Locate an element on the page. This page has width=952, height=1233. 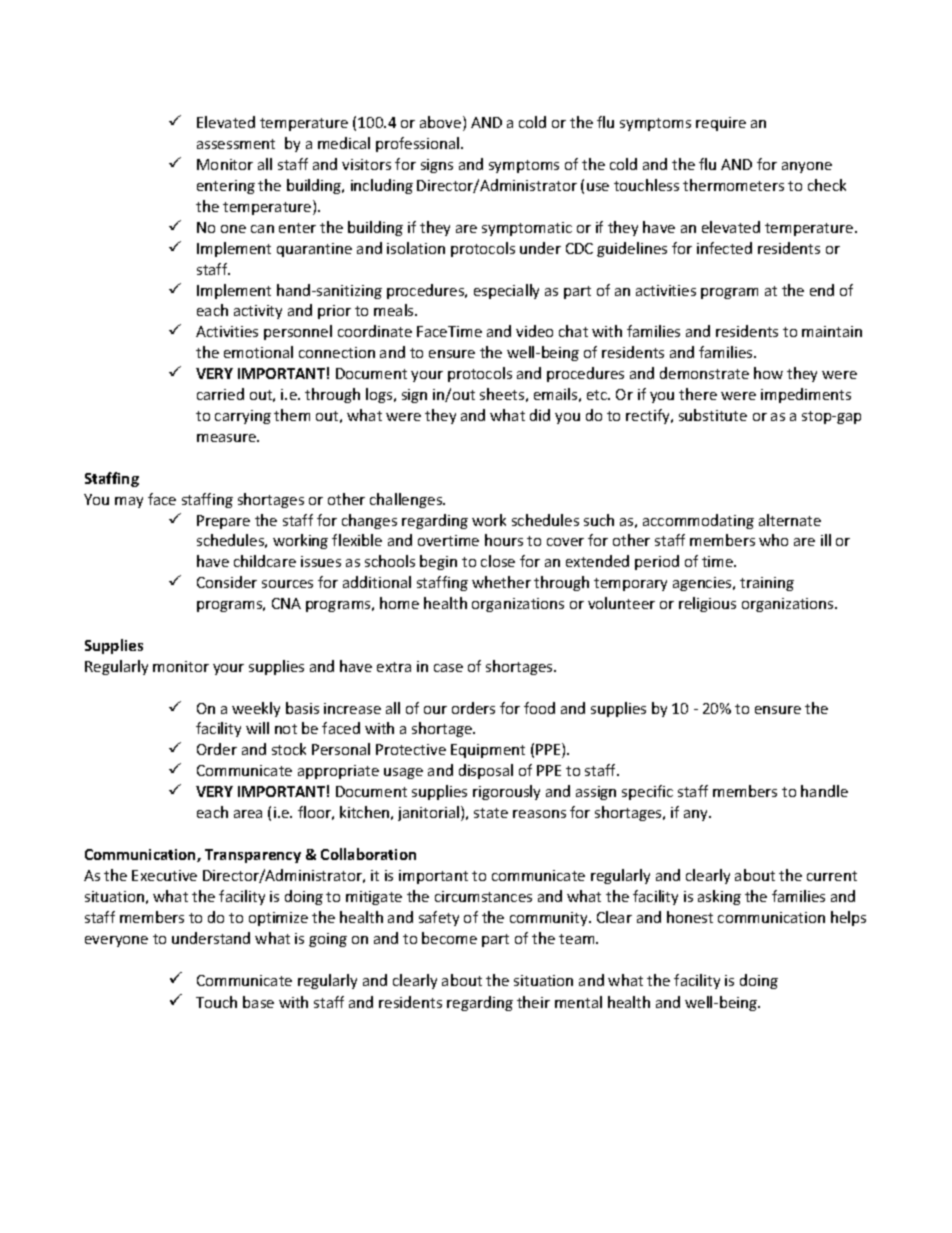
honest is located at coordinates (690, 917).
